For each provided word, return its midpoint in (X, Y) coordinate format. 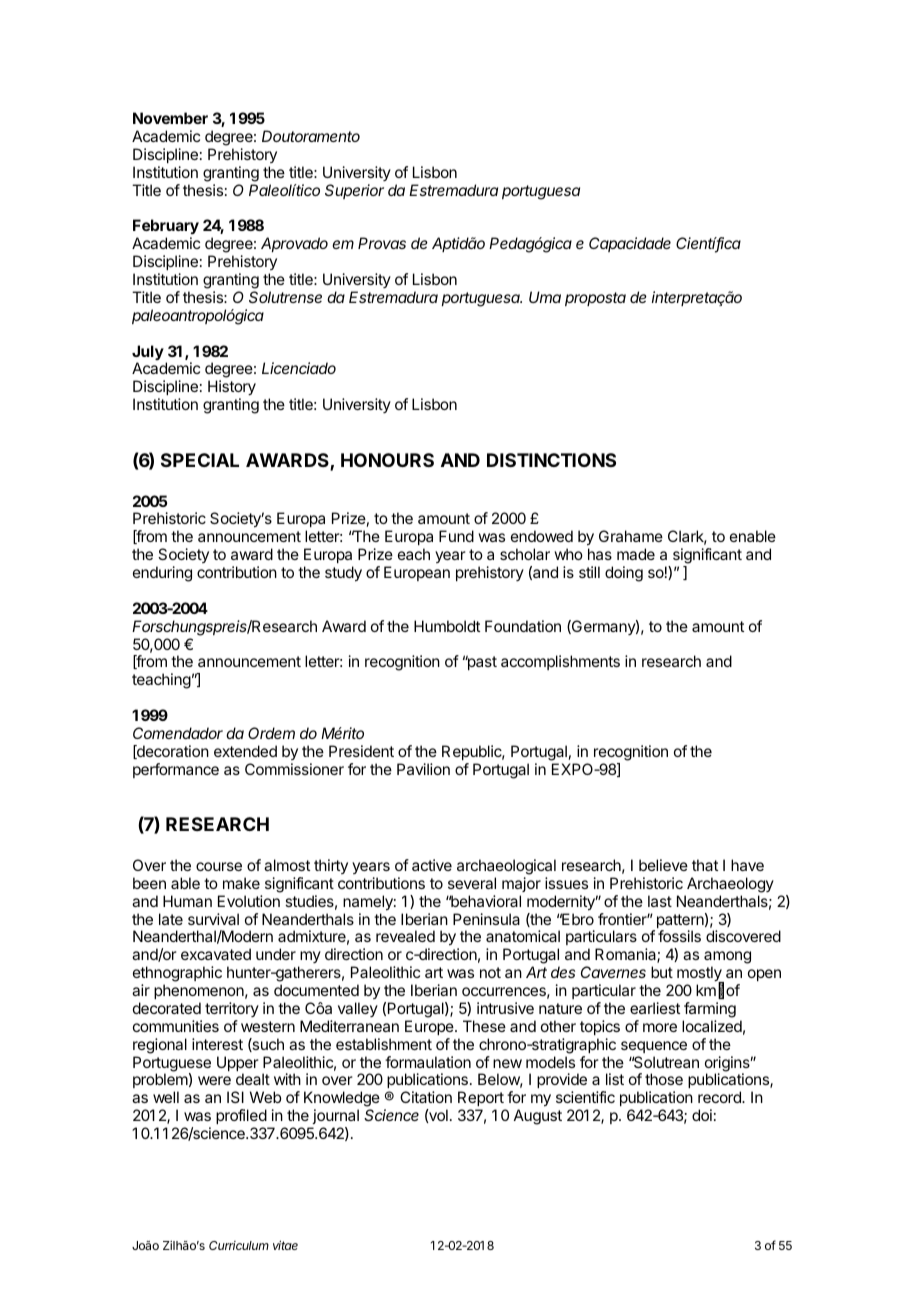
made (636, 554)
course (219, 866)
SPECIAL (200, 460)
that (705, 865)
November (170, 118)
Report (482, 1100)
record (720, 1097)
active (432, 865)
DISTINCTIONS (551, 460)
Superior (354, 191)
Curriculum (239, 1245)
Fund (456, 536)
